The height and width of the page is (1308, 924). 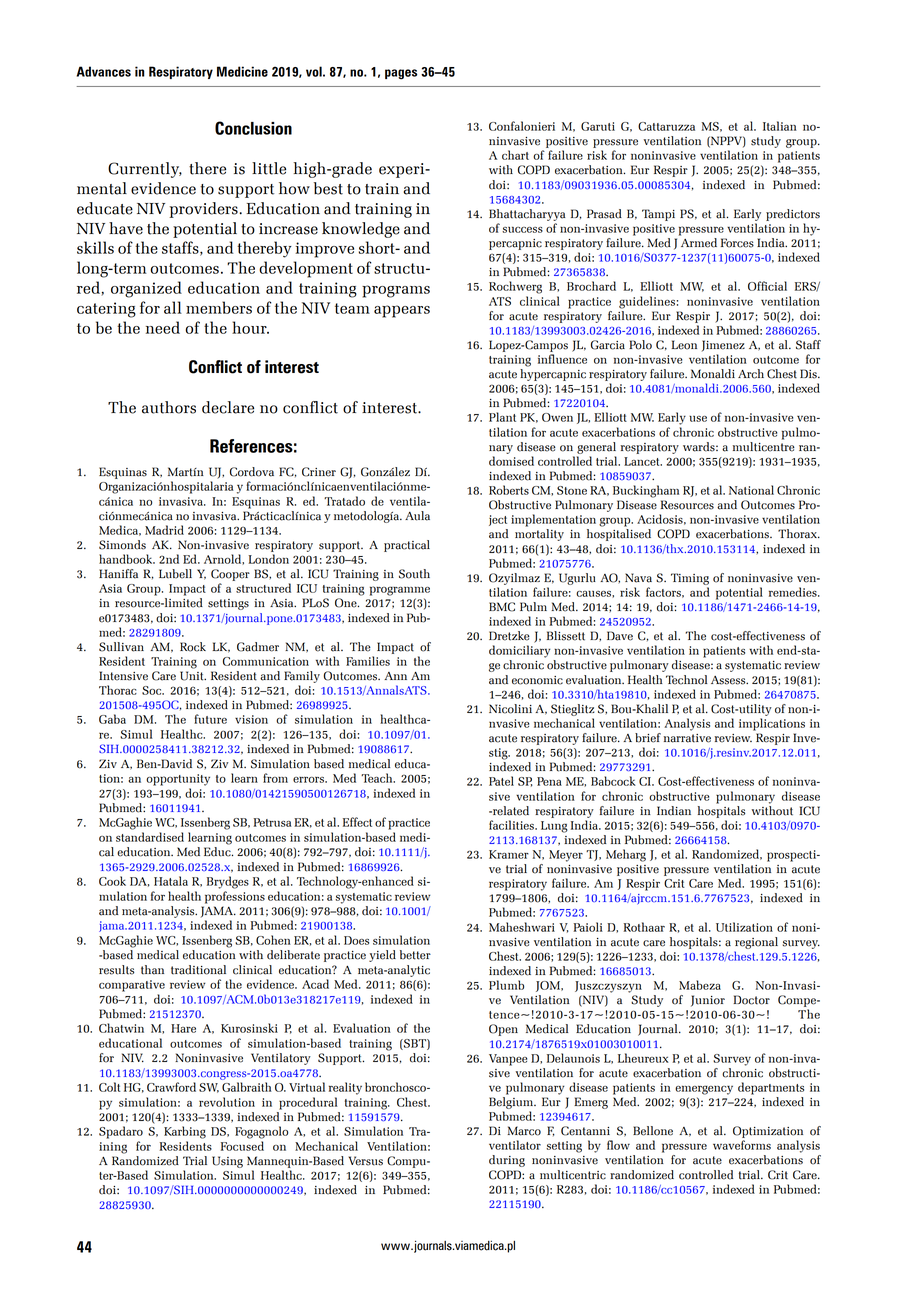 I want to click on BMC, so click(x=502, y=607).
